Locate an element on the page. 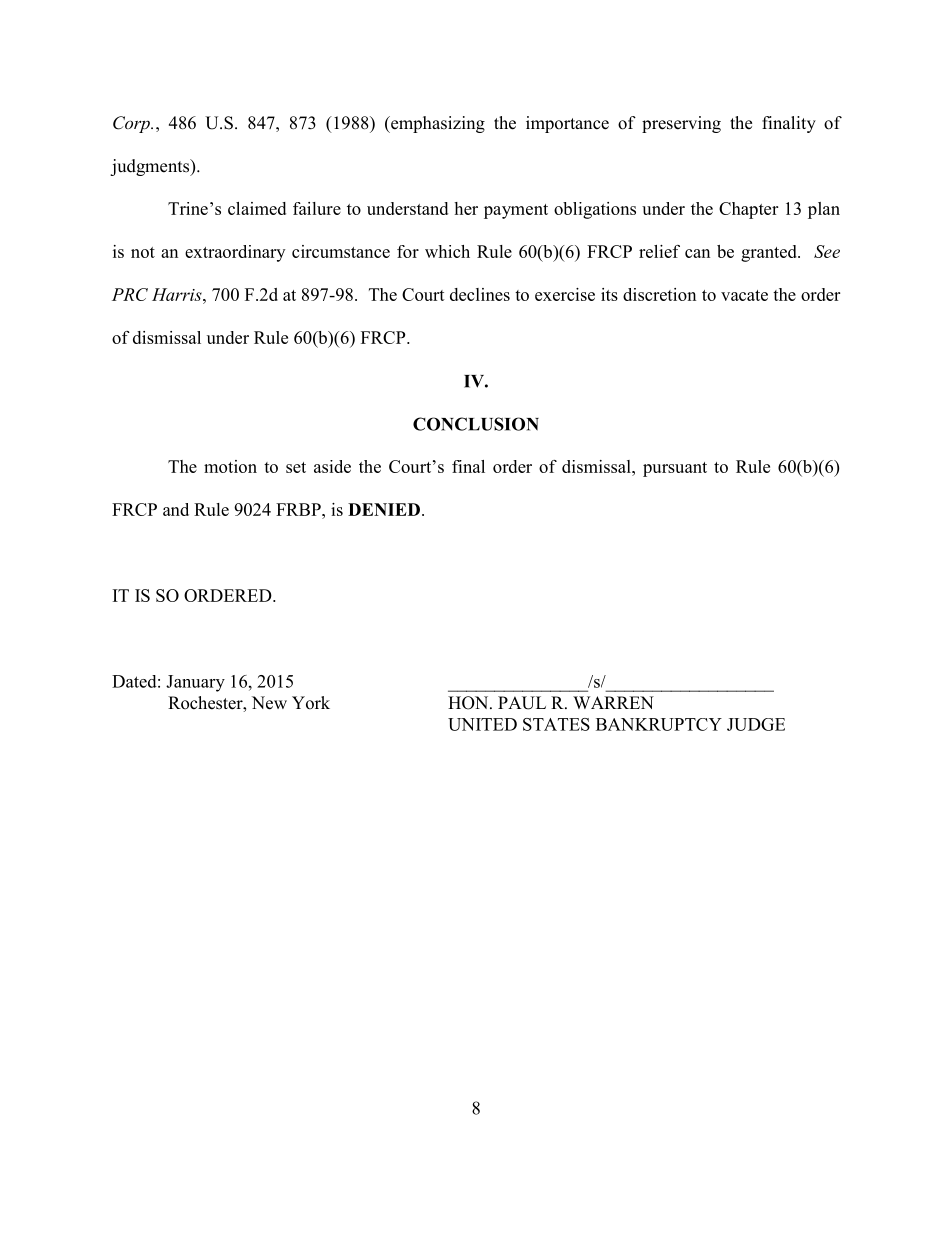 Image resolution: width=952 pixels, height=1233 pixels. JUDGE is located at coordinates (756, 724).
